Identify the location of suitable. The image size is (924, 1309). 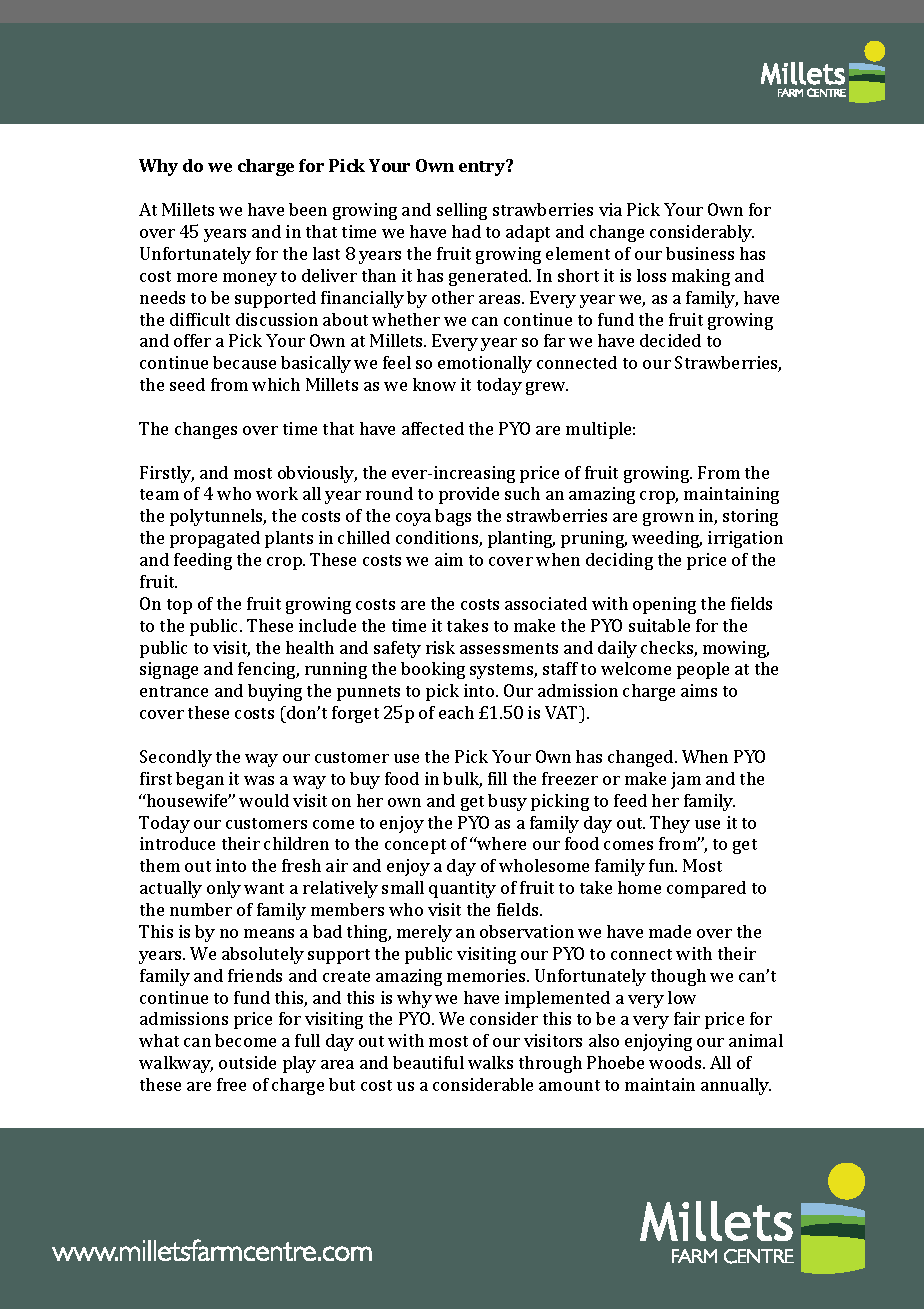
(659, 625).
